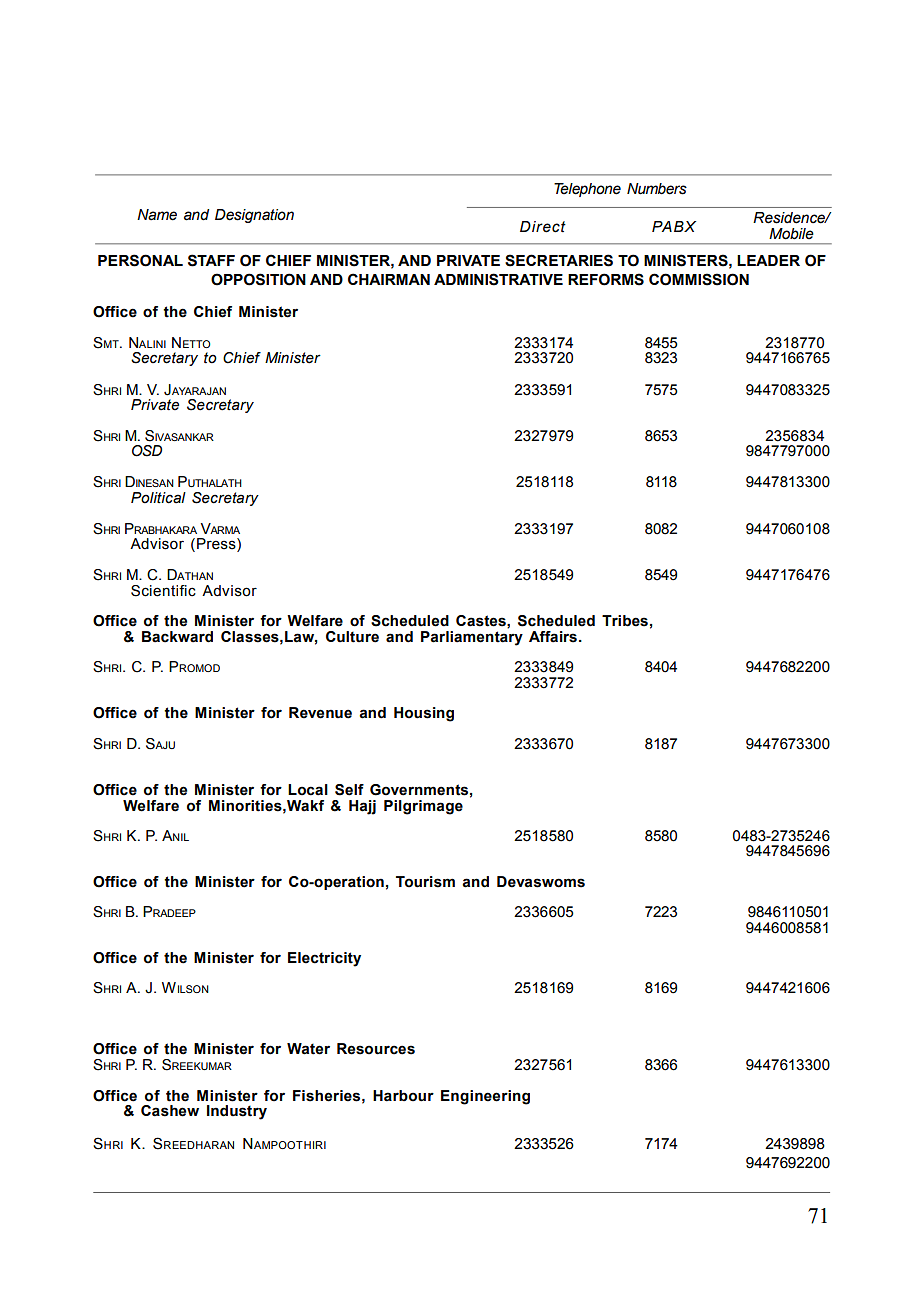 The image size is (924, 1311). I want to click on Harbour, so click(403, 1096).
